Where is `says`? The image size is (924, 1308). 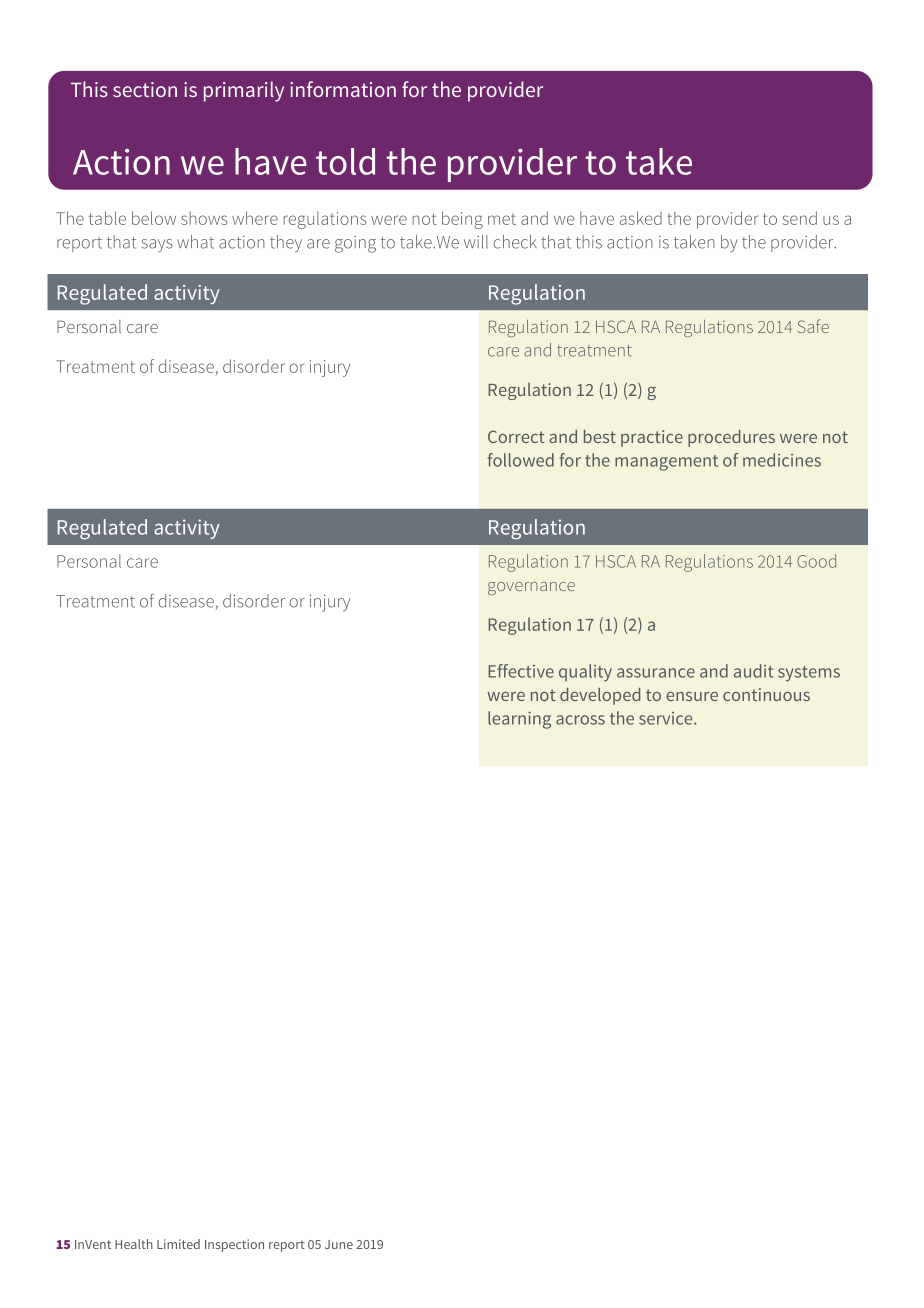
says is located at coordinates (157, 245).
